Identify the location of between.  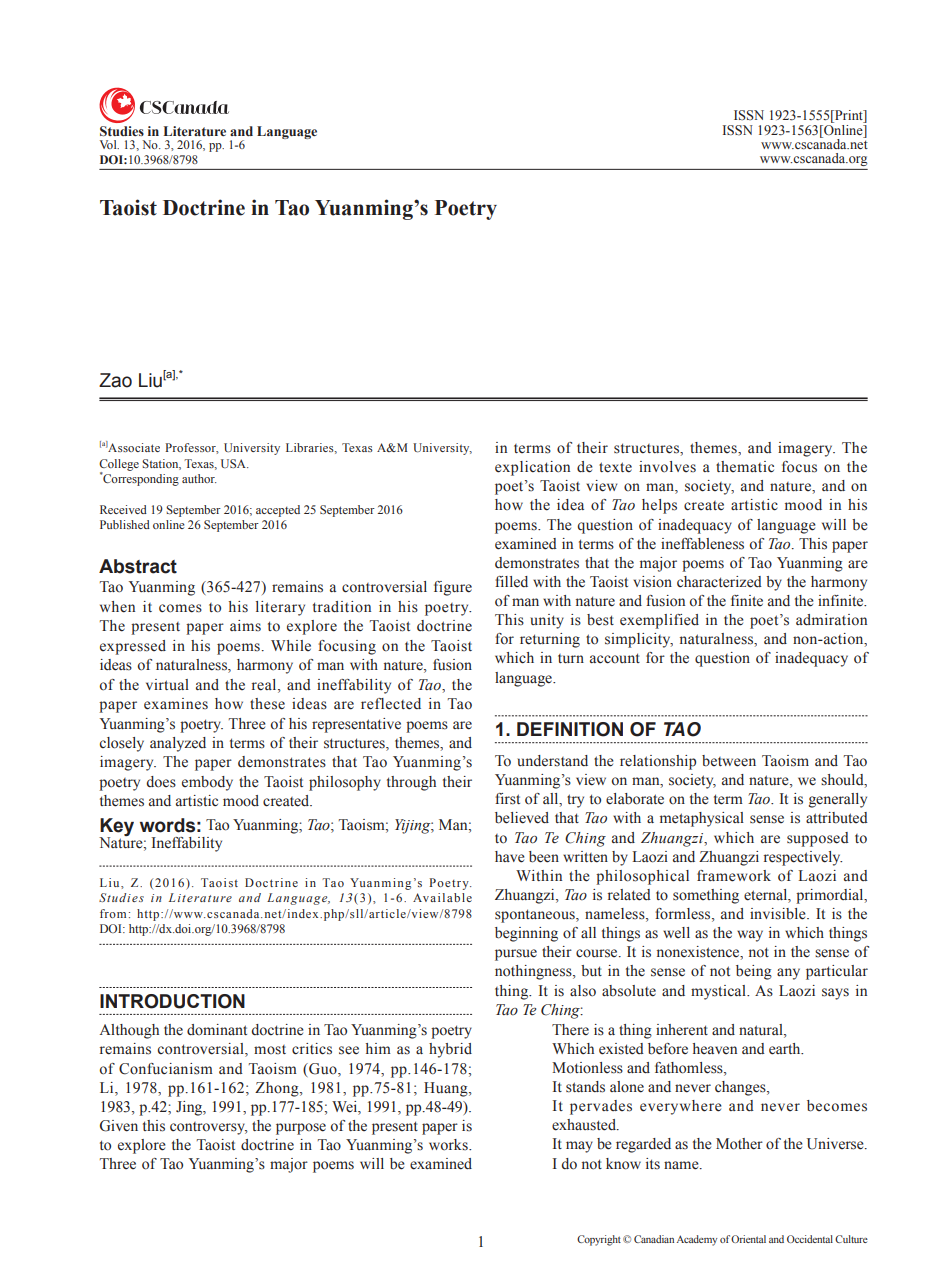
(729, 761).
